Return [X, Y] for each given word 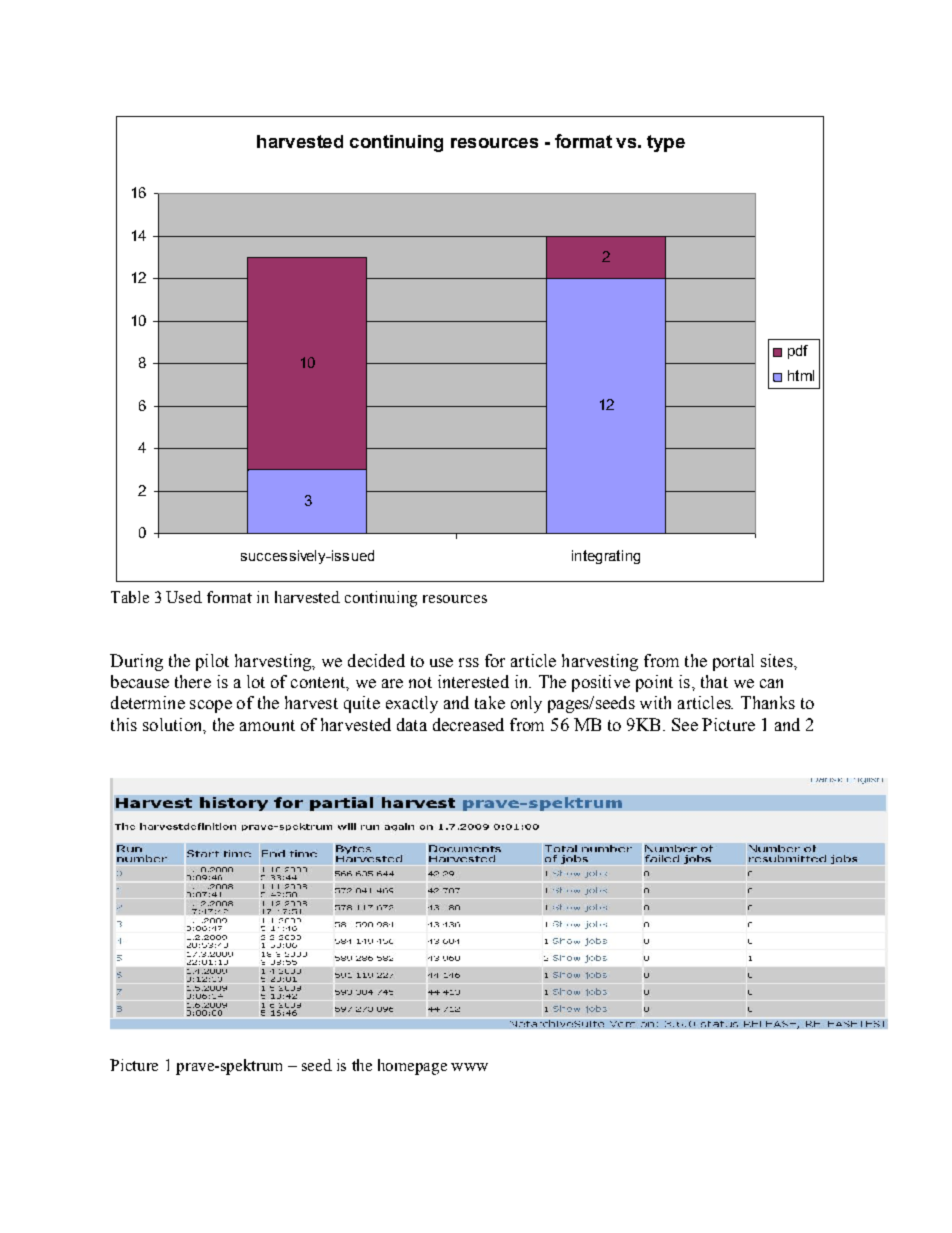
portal [733, 662]
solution [174, 725]
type [666, 143]
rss [469, 662]
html [801, 375]
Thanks [768, 702]
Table [130, 597]
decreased [468, 724]
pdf [798, 352]
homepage [412, 1067]
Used [184, 597]
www [469, 1067]
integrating [606, 557]
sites [778, 660]
